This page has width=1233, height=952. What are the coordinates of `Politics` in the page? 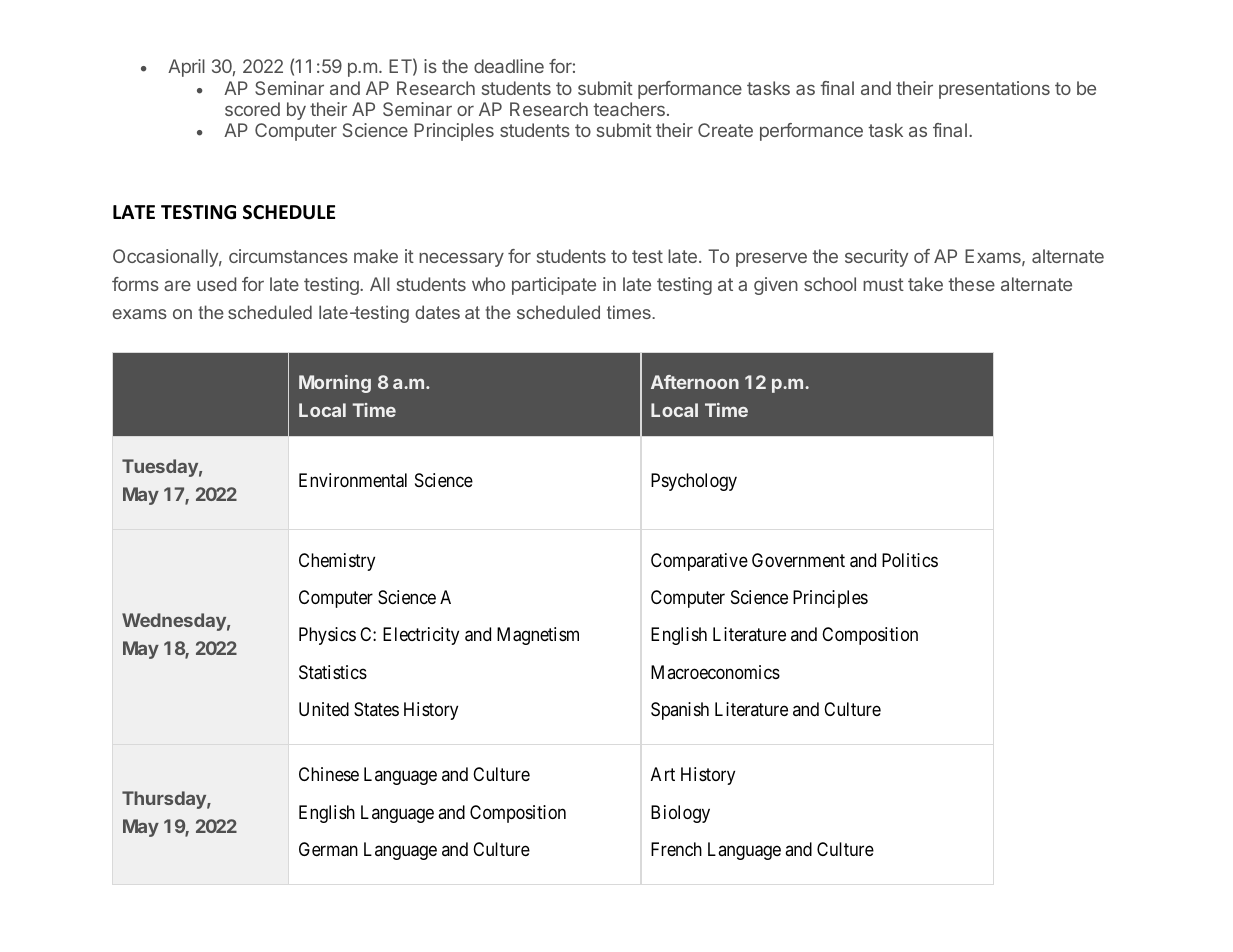 It's located at (910, 560).
